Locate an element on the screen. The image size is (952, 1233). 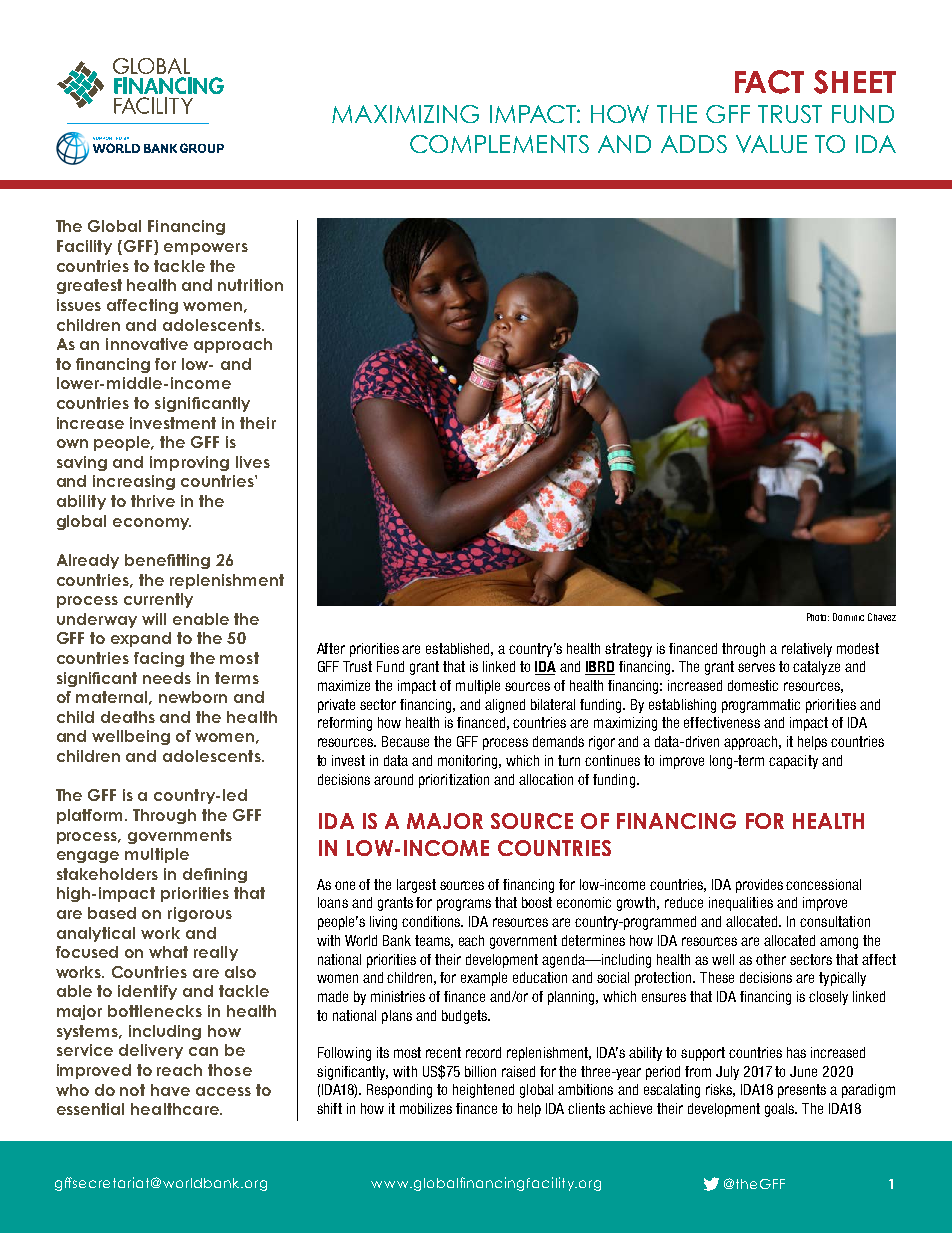
provides is located at coordinates (759, 886).
